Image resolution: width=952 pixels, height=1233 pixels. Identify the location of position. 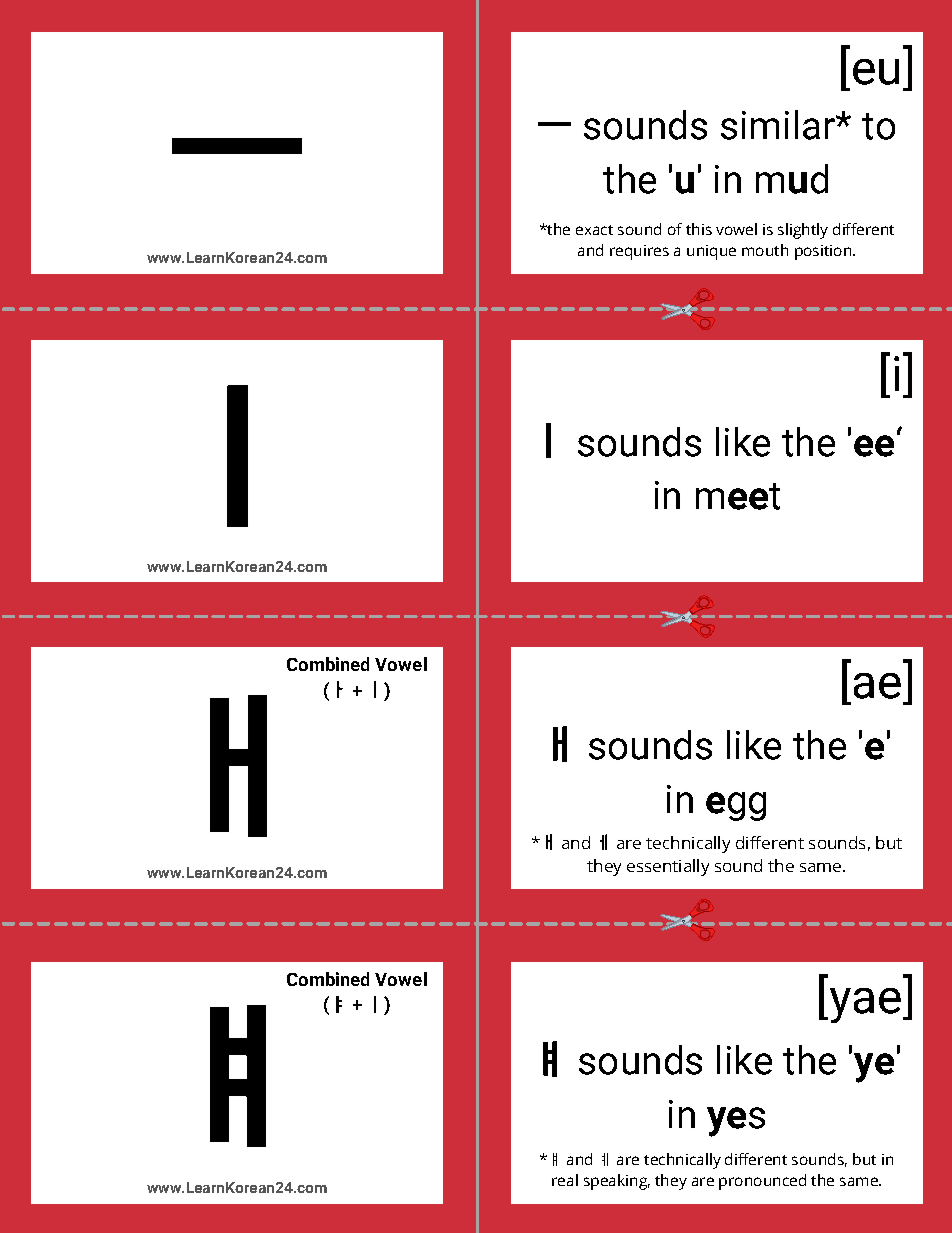
(823, 252).
